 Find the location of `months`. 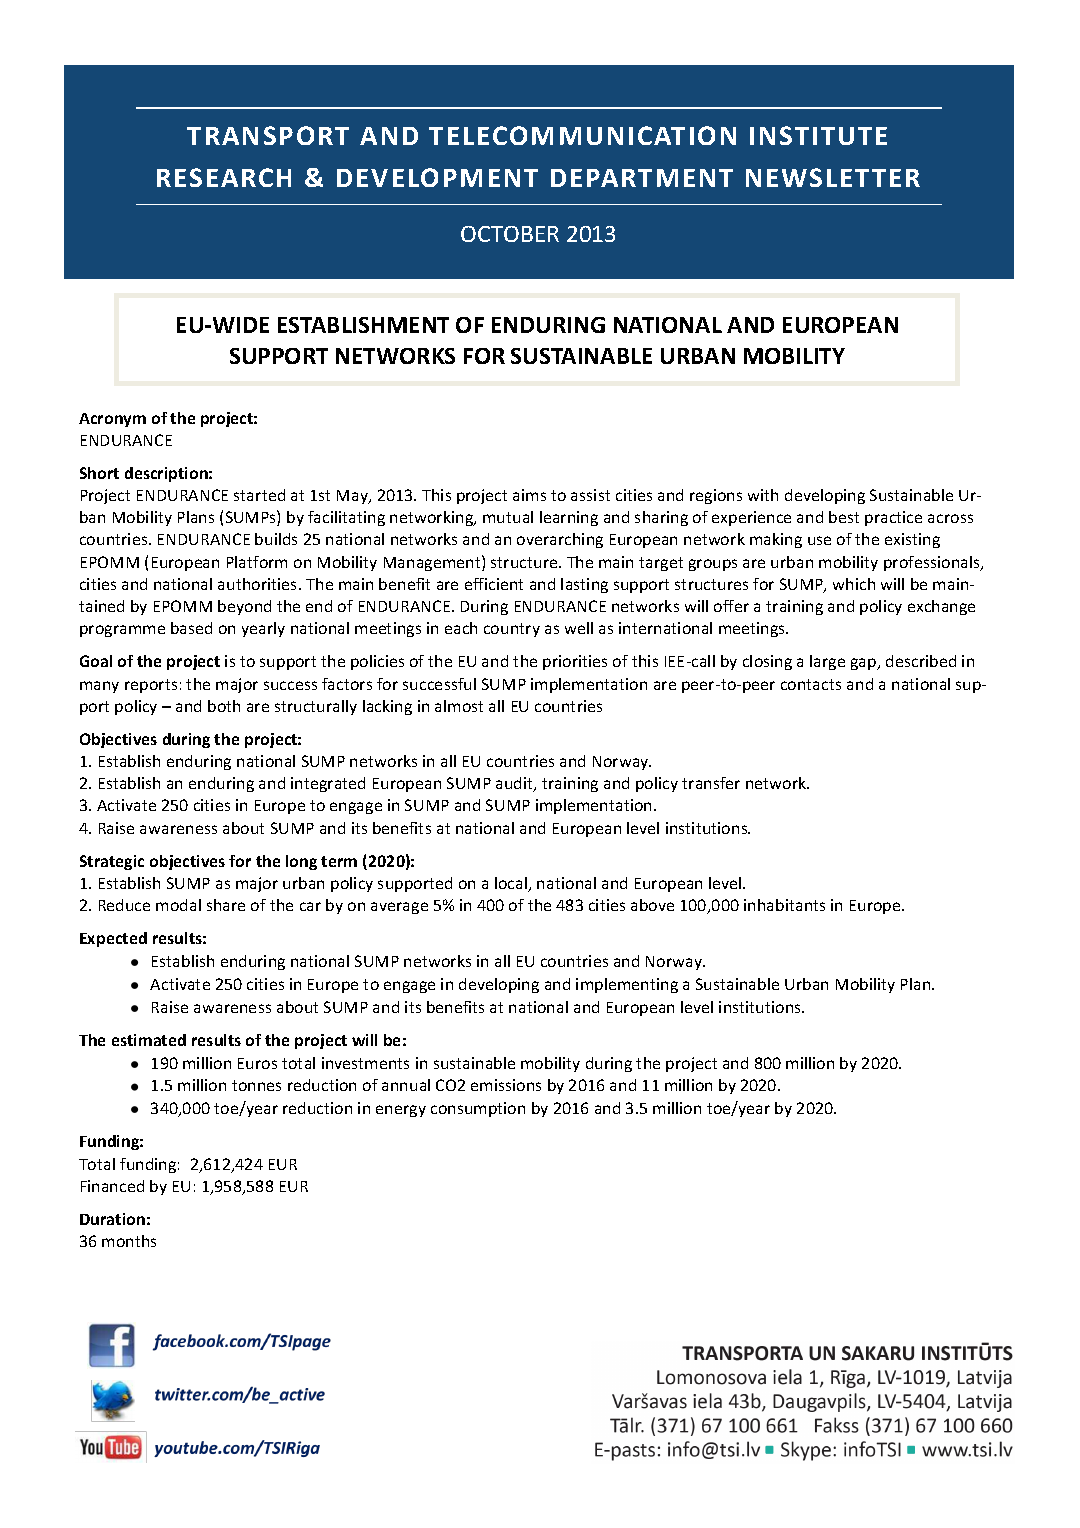

months is located at coordinates (129, 1241).
